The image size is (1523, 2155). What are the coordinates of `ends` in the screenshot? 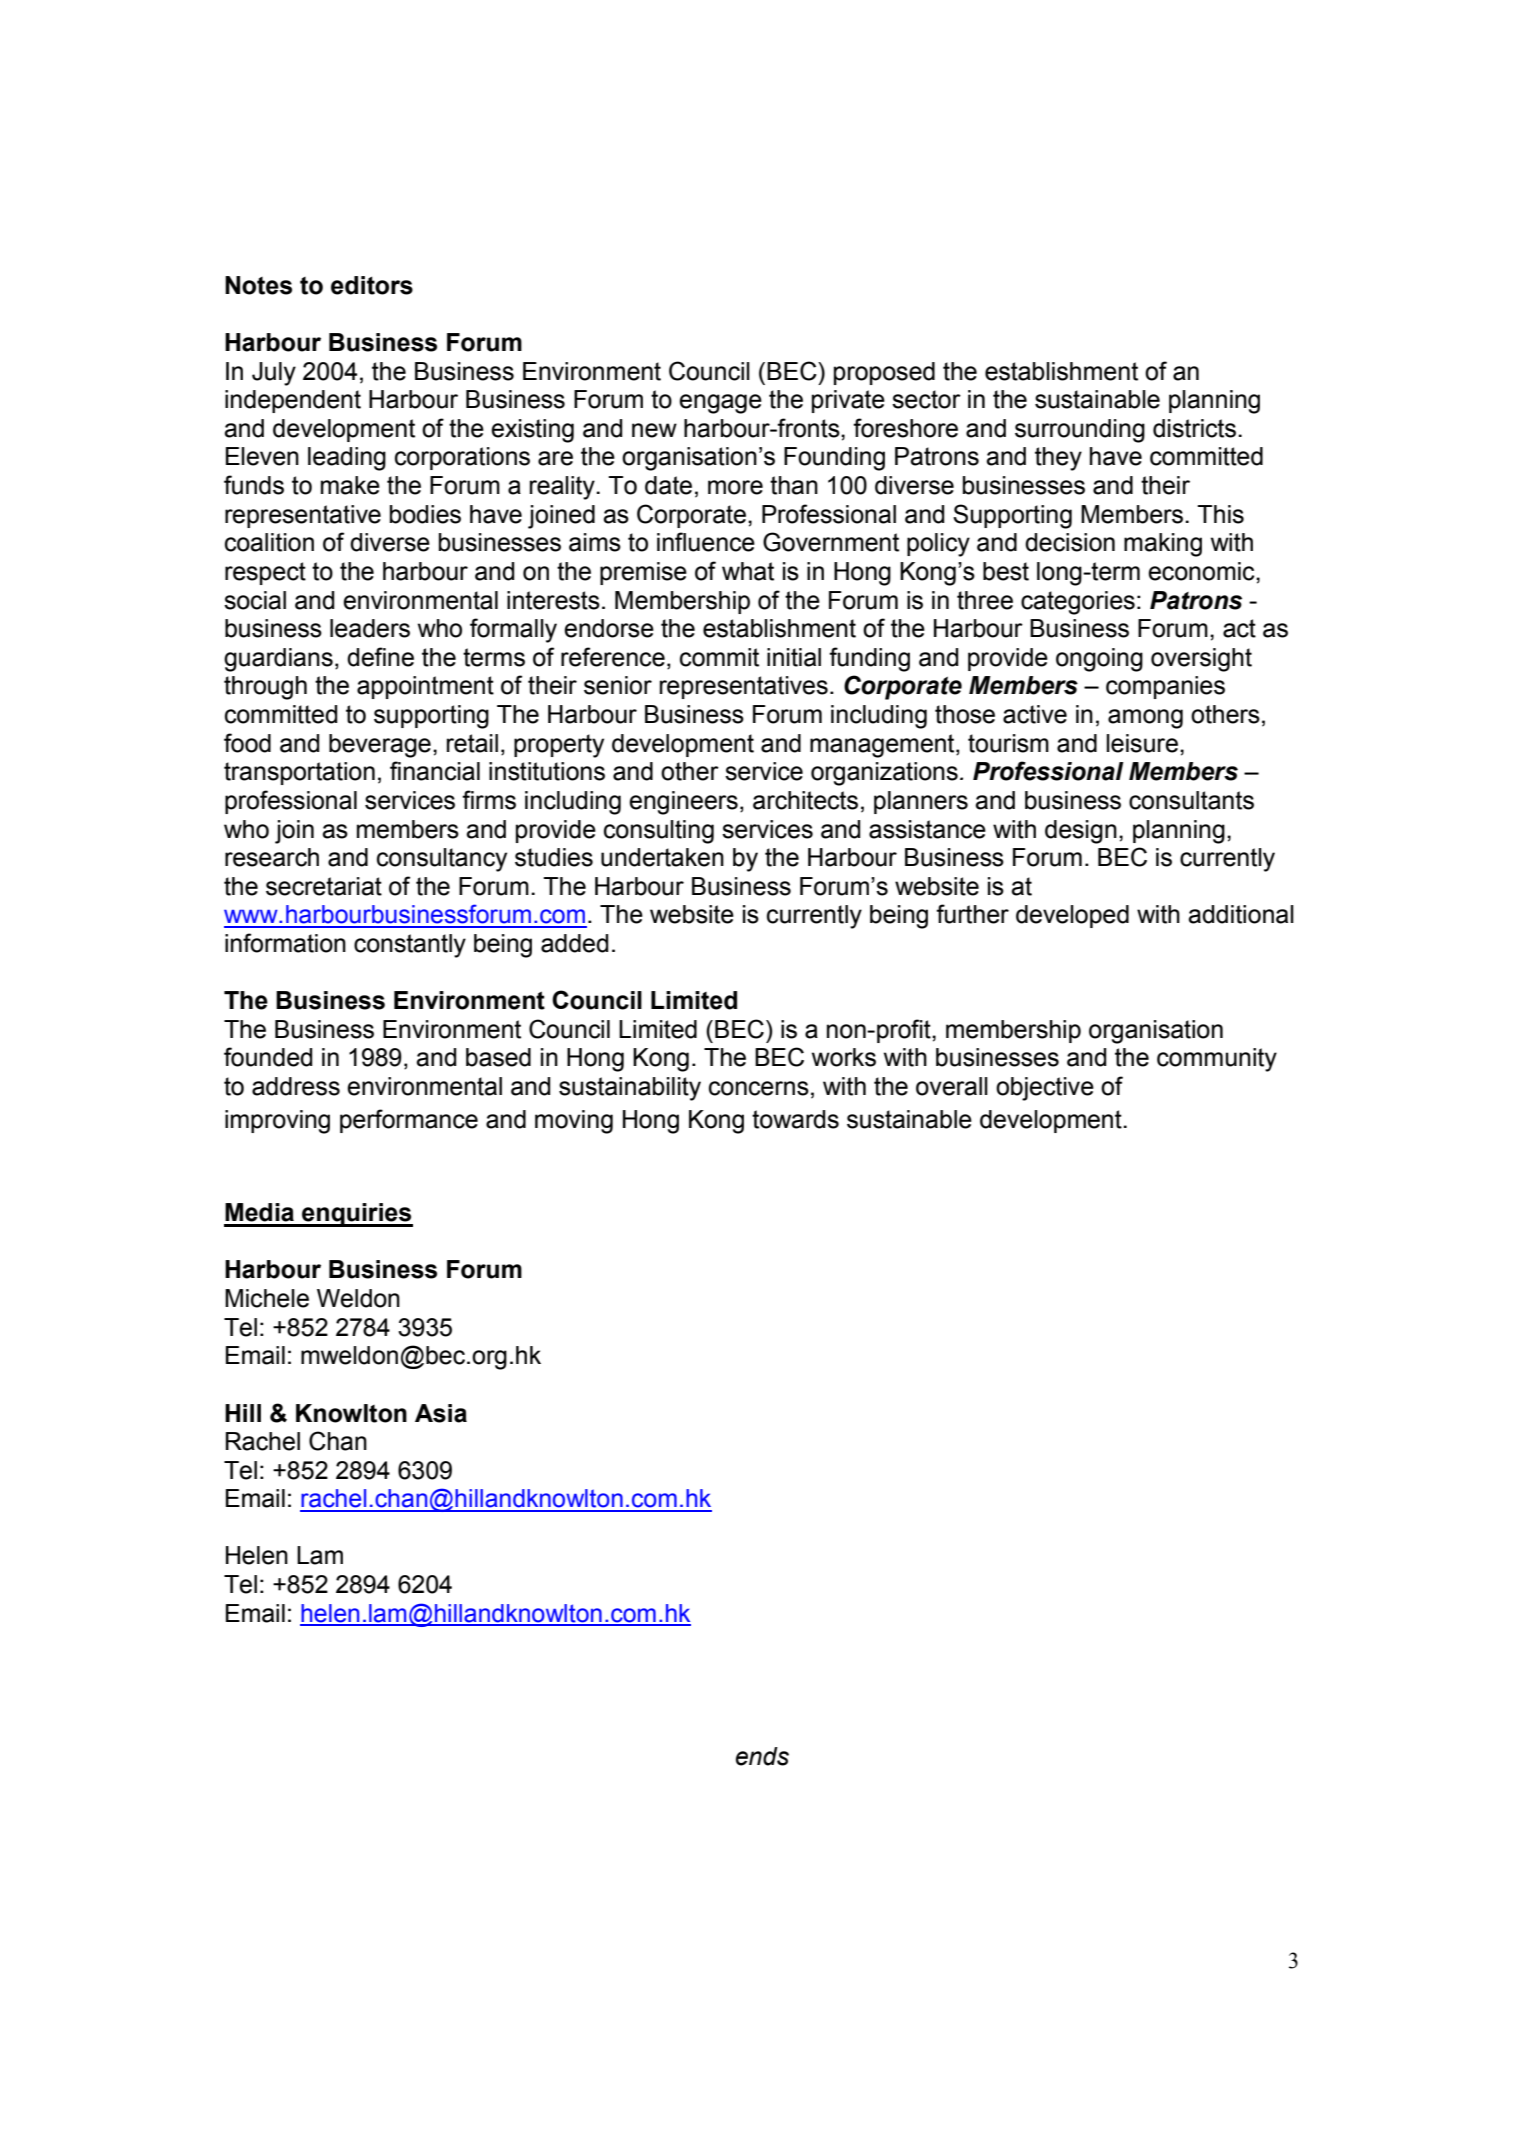 It's located at (762, 1756).
